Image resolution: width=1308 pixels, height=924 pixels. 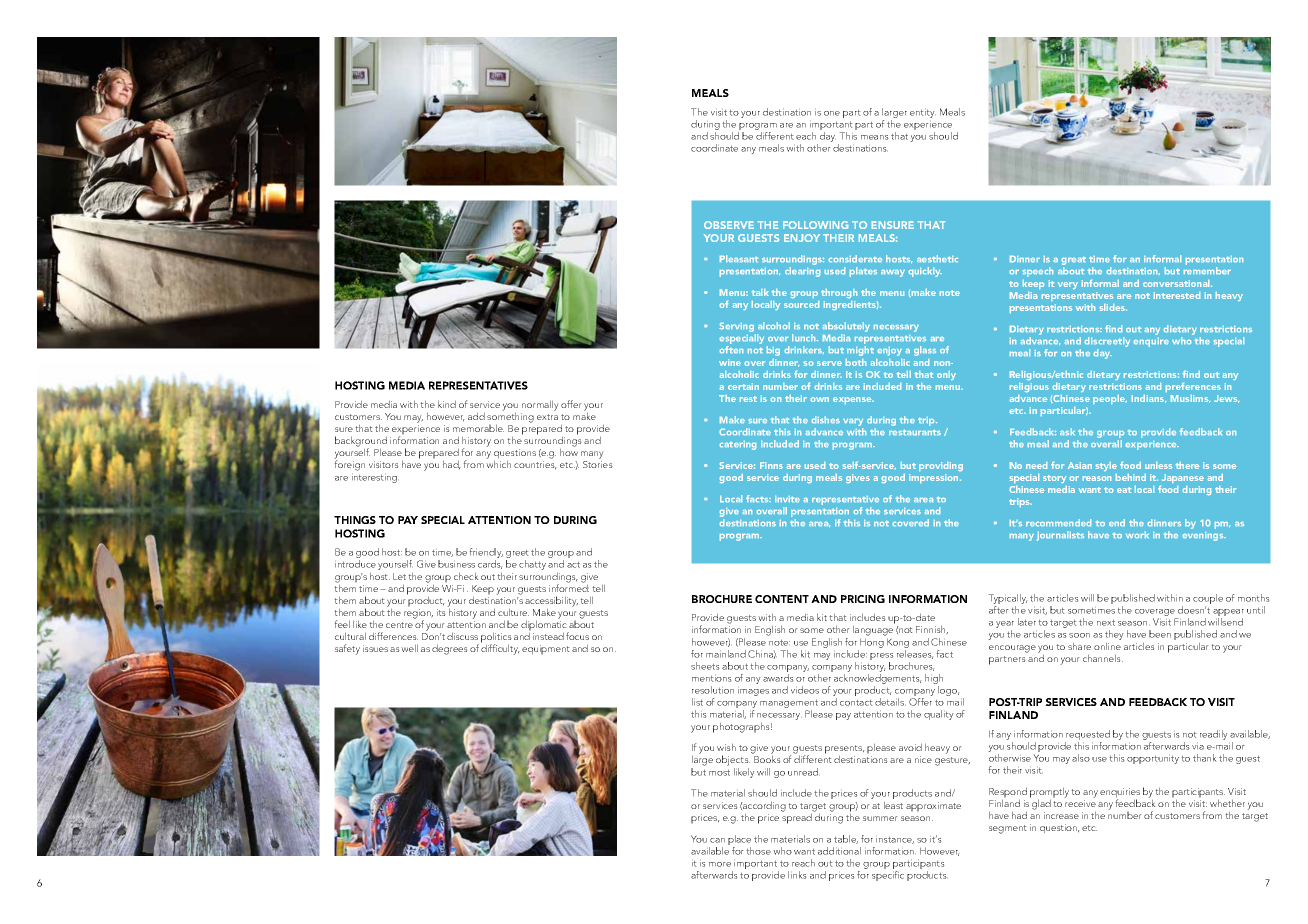 What do you see at coordinates (441, 612) in the screenshot?
I see `its` at bounding box center [441, 612].
